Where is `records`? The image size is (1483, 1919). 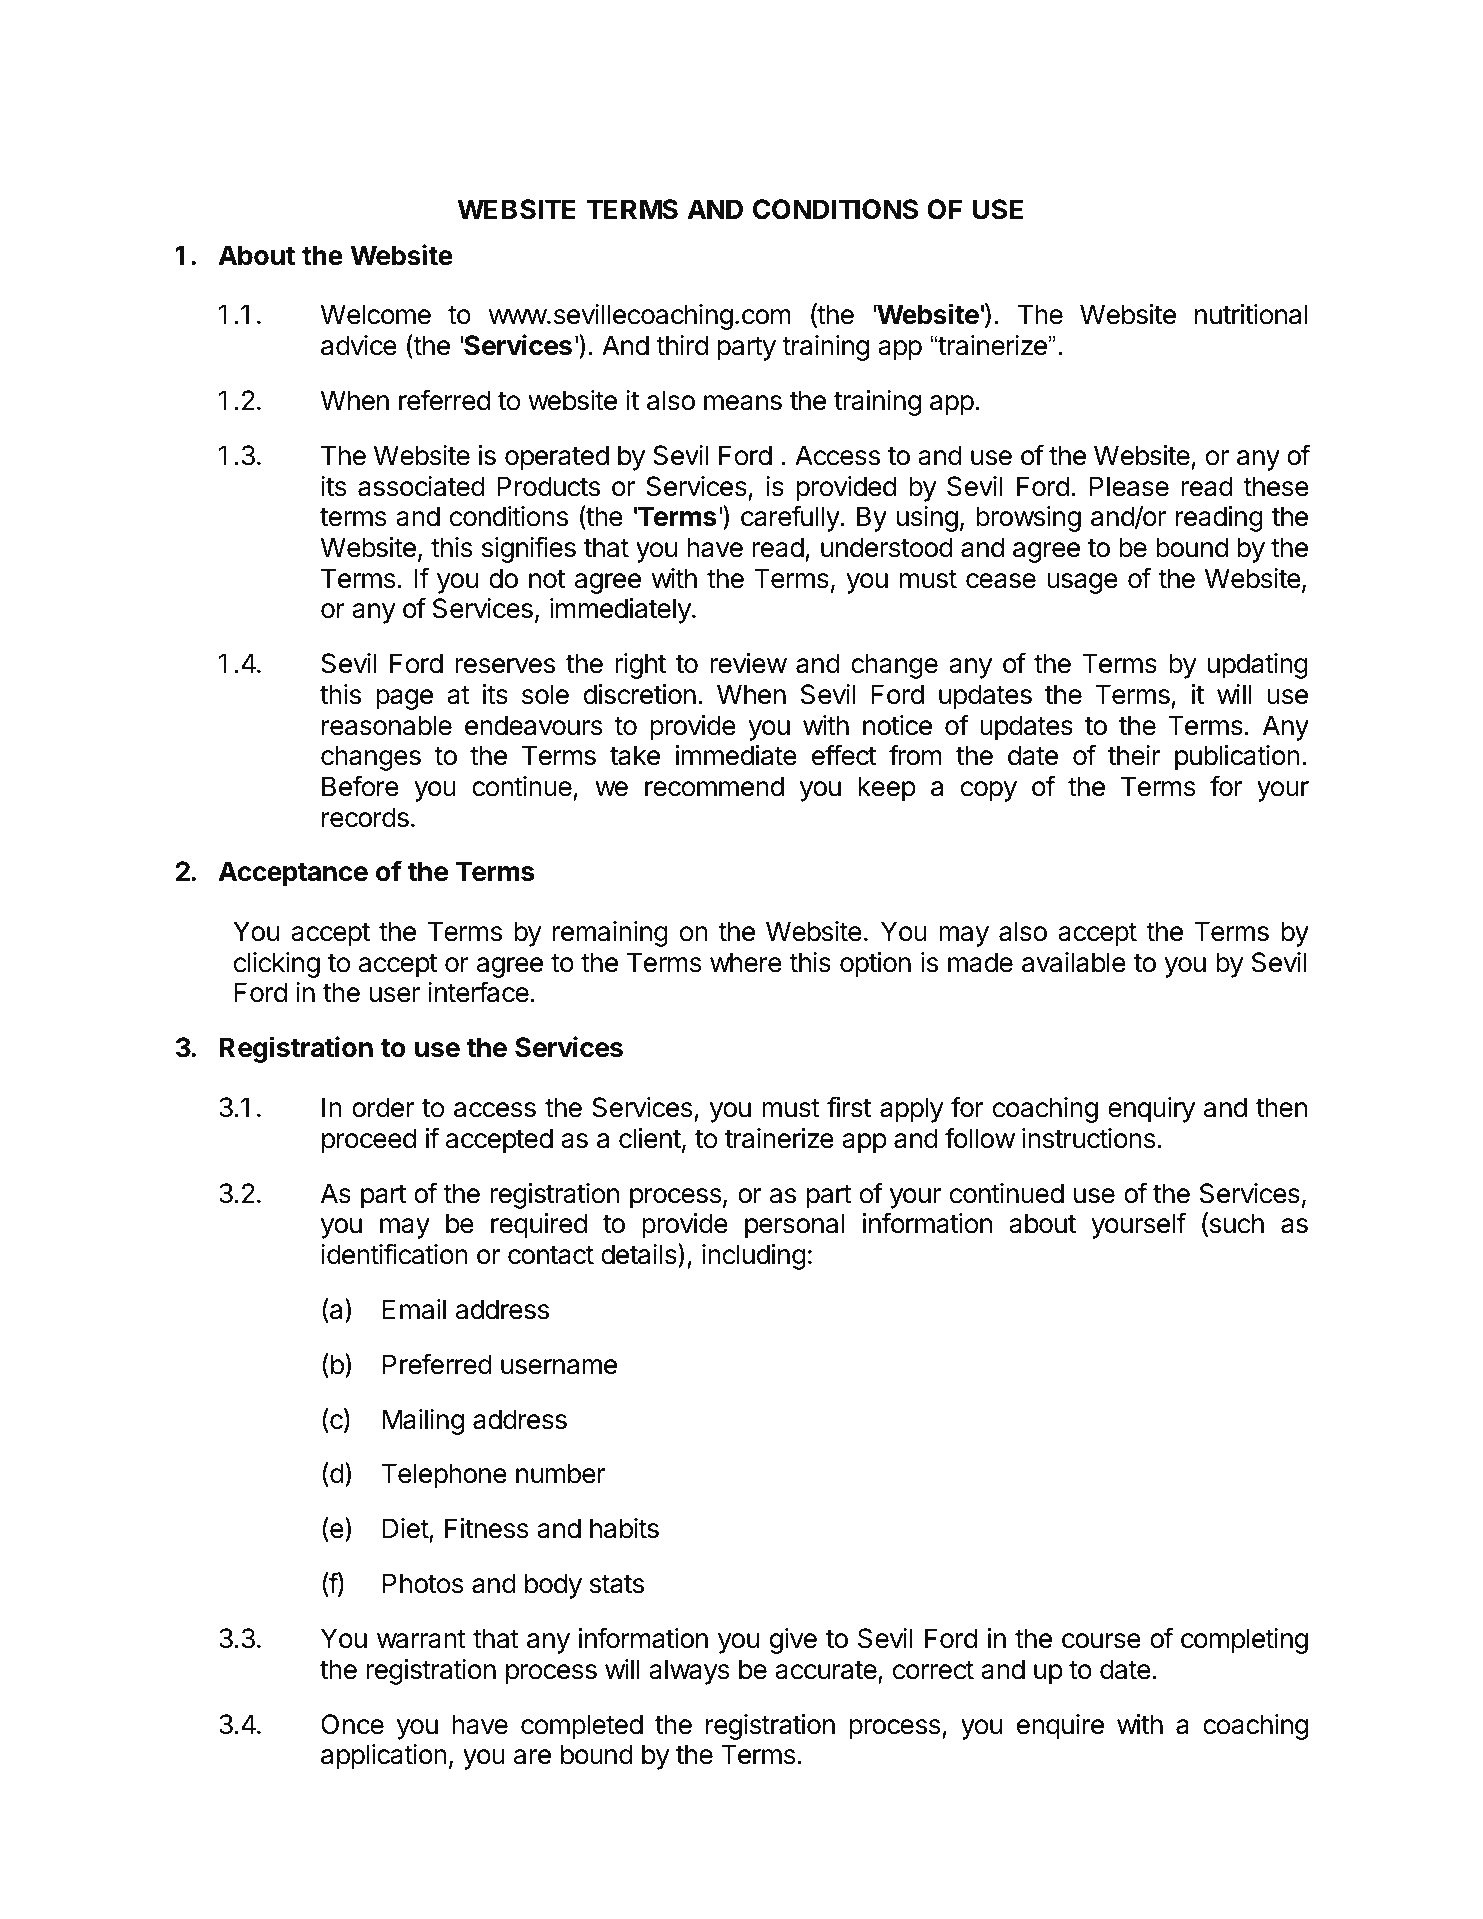
records is located at coordinates (365, 817).
